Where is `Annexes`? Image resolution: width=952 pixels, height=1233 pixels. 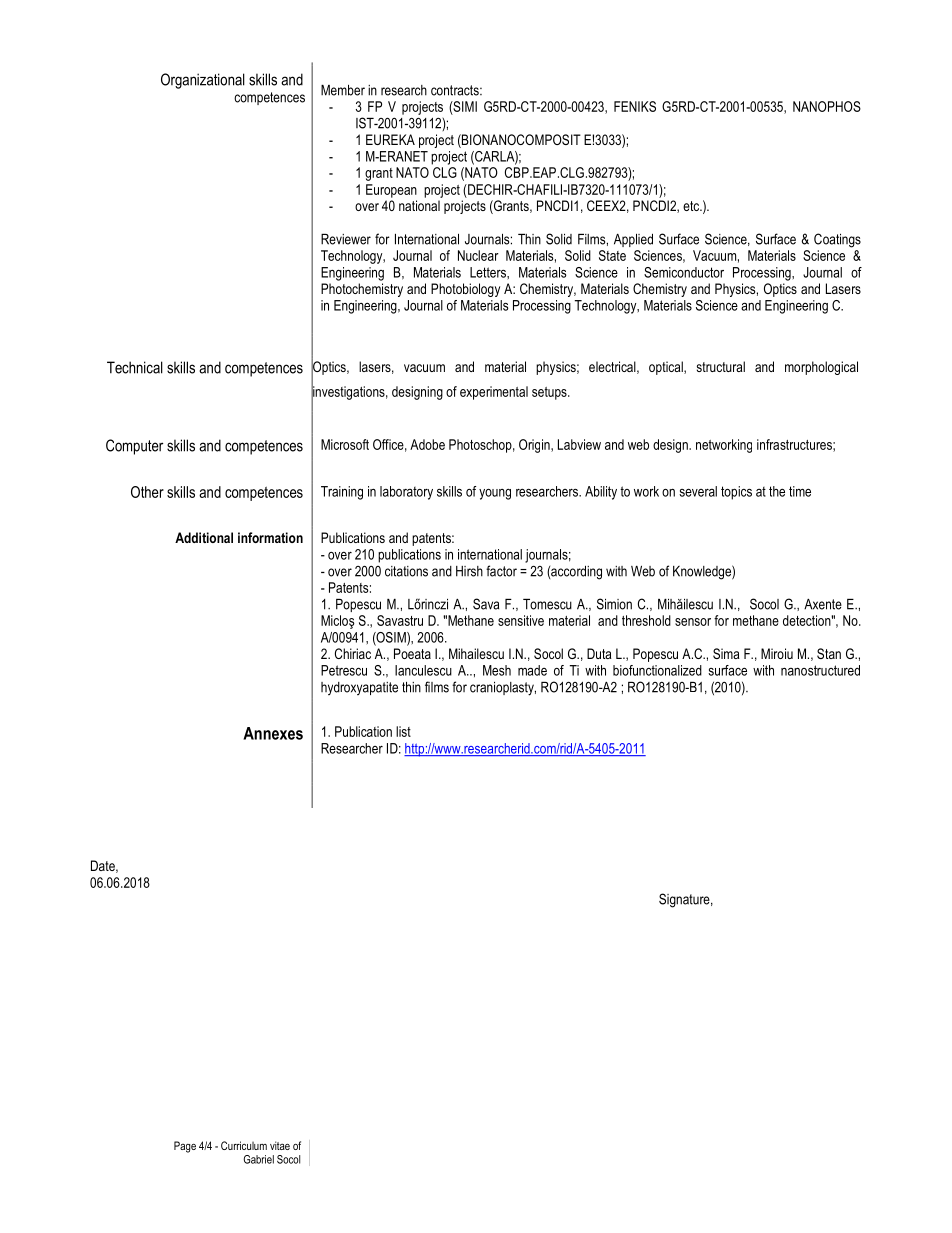
Annexes is located at coordinates (273, 733).
